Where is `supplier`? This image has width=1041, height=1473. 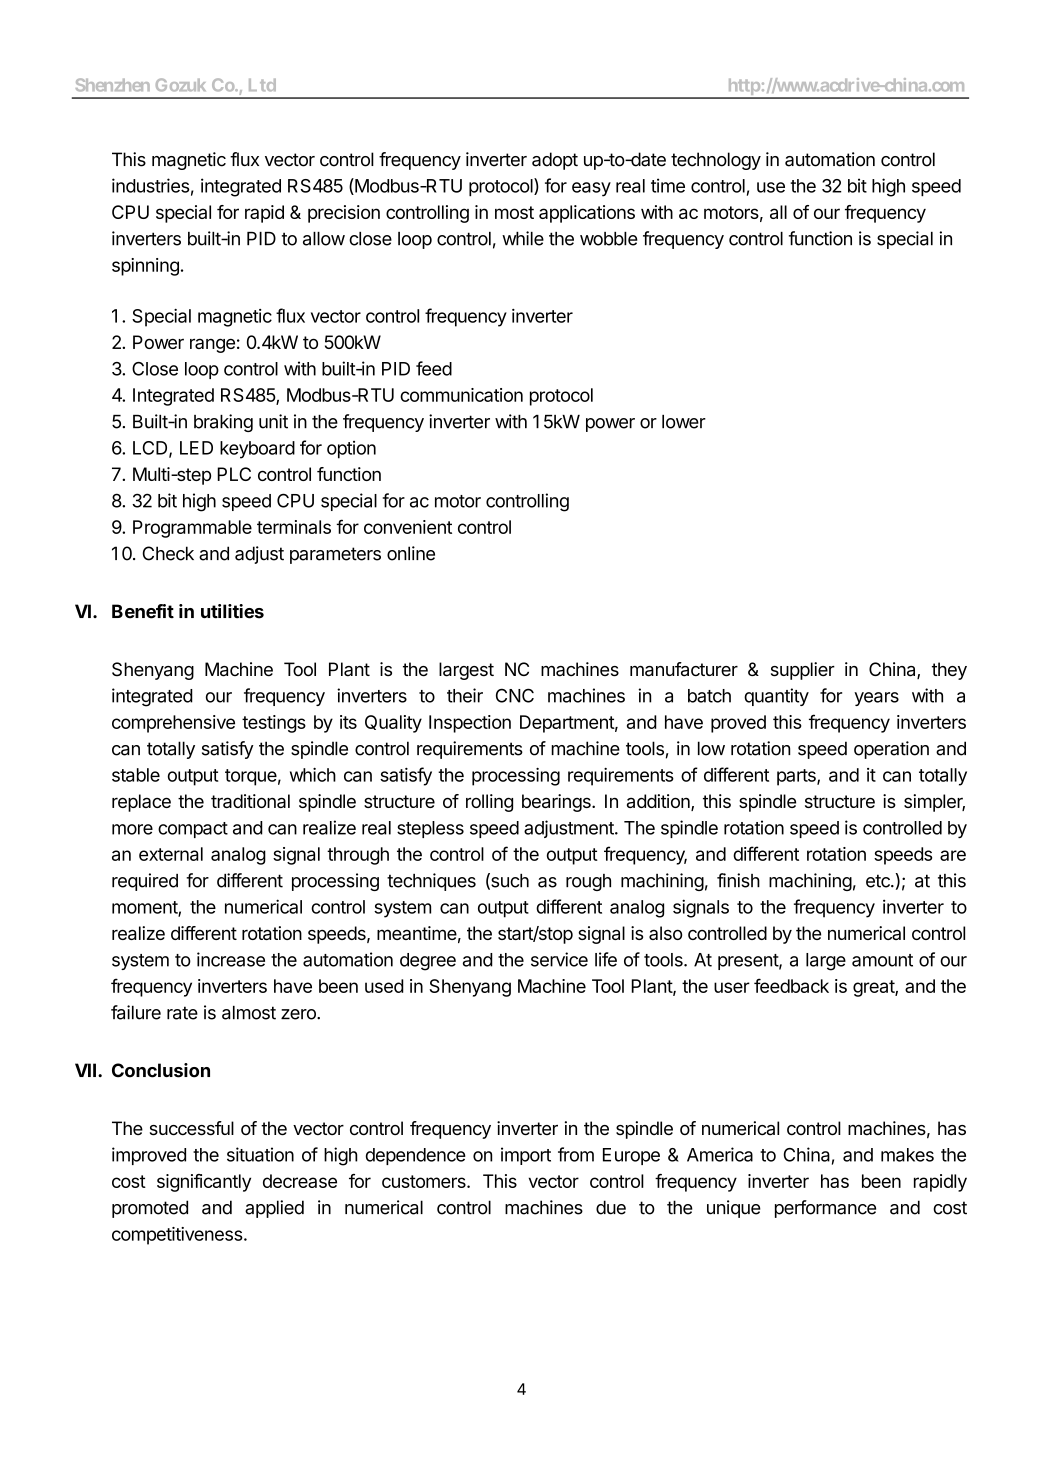
supplier is located at coordinates (803, 671).
